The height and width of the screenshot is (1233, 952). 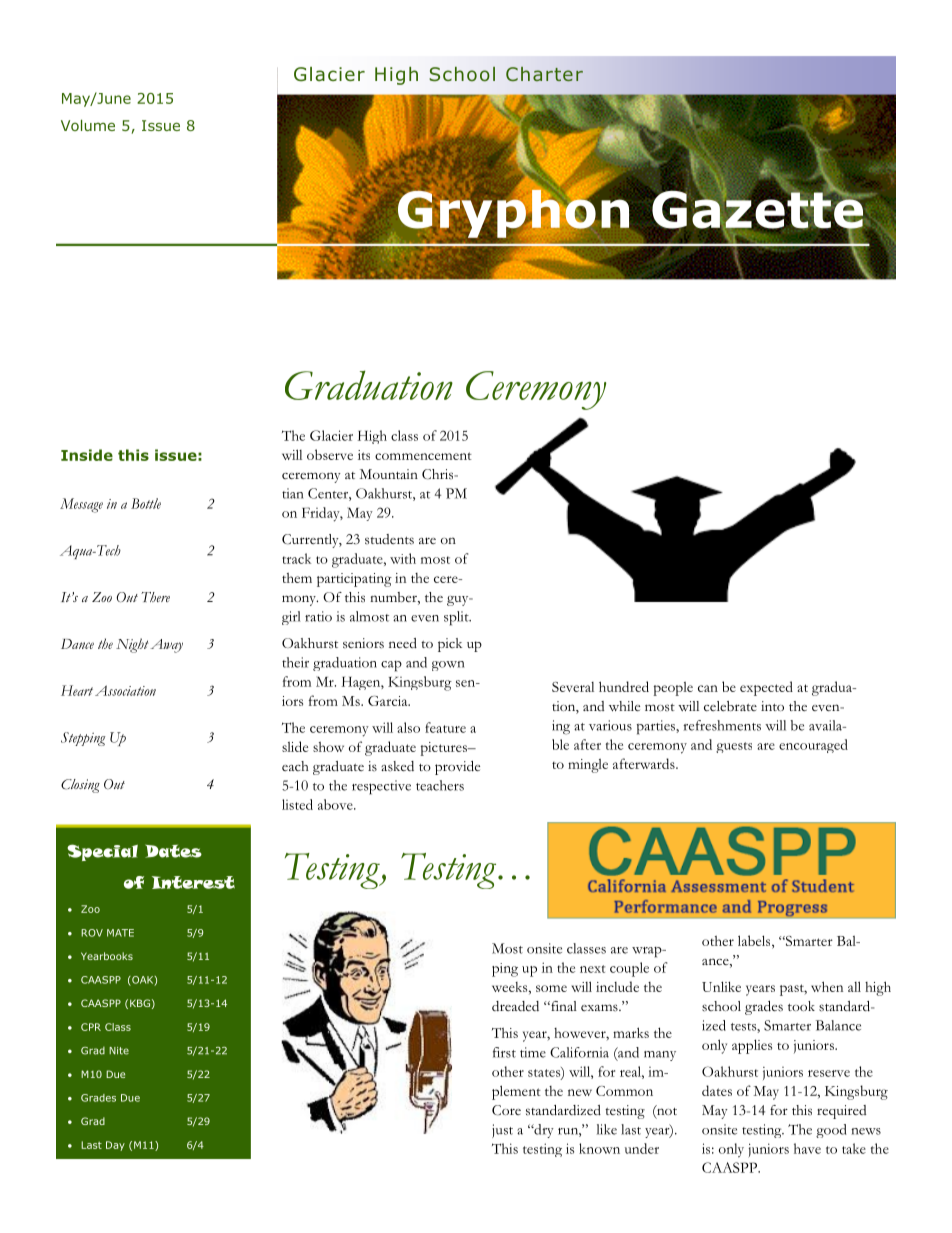 I want to click on Nite, so click(x=119, y=1051).
